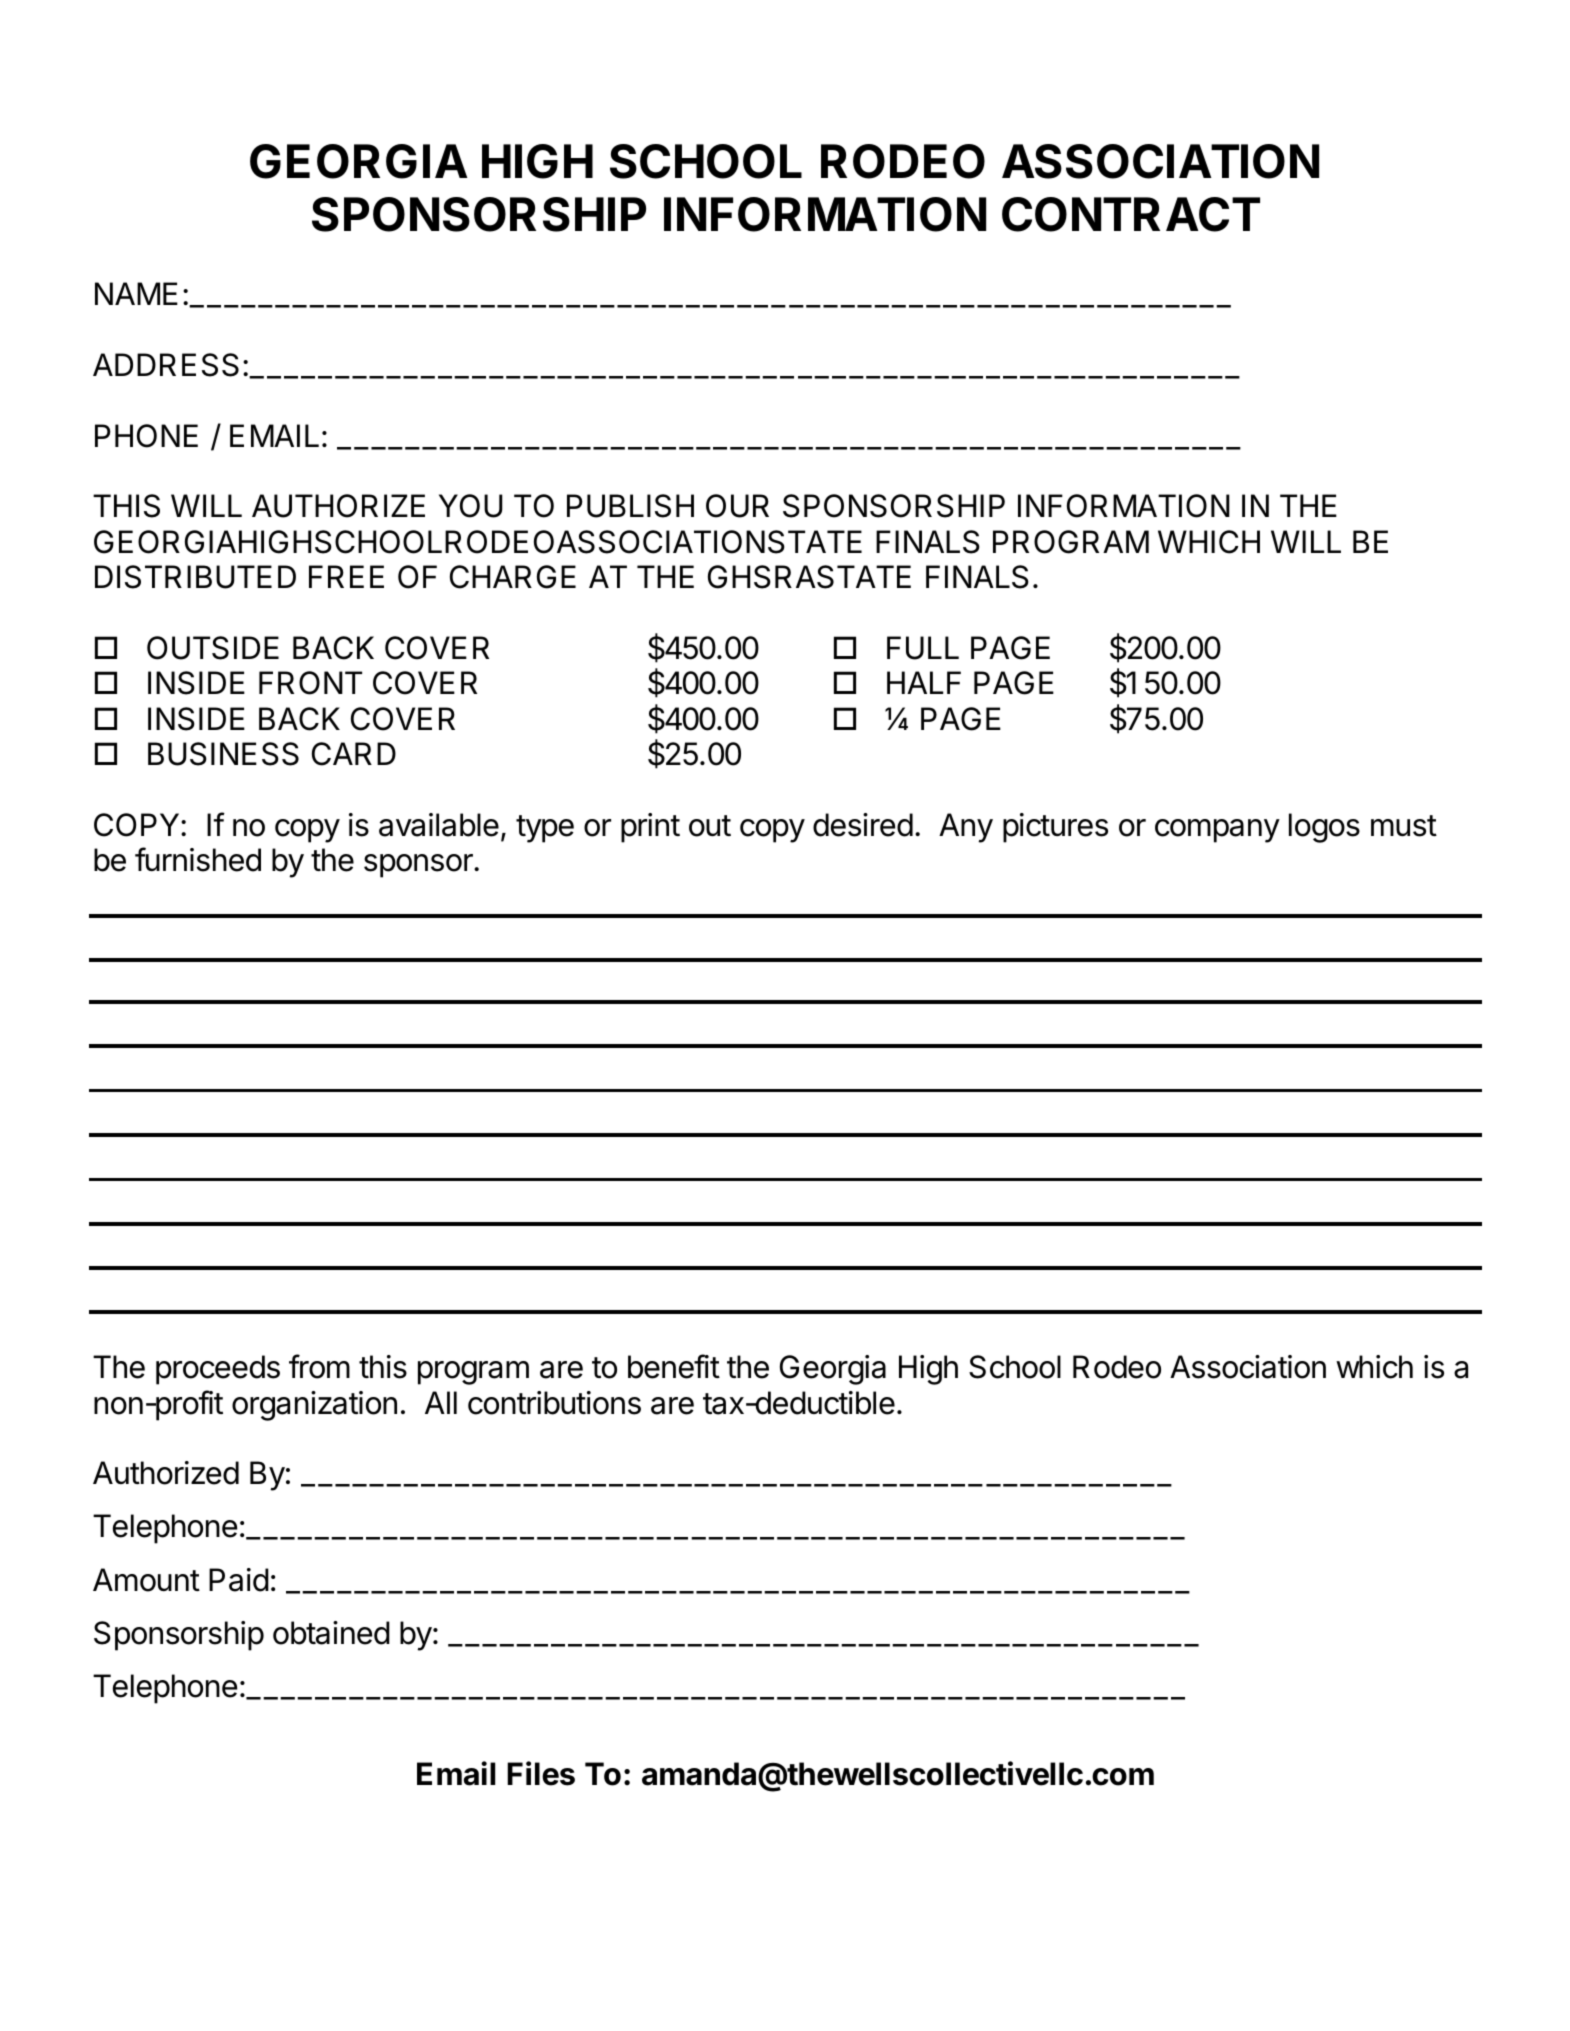  I want to click on furnished, so click(198, 859).
